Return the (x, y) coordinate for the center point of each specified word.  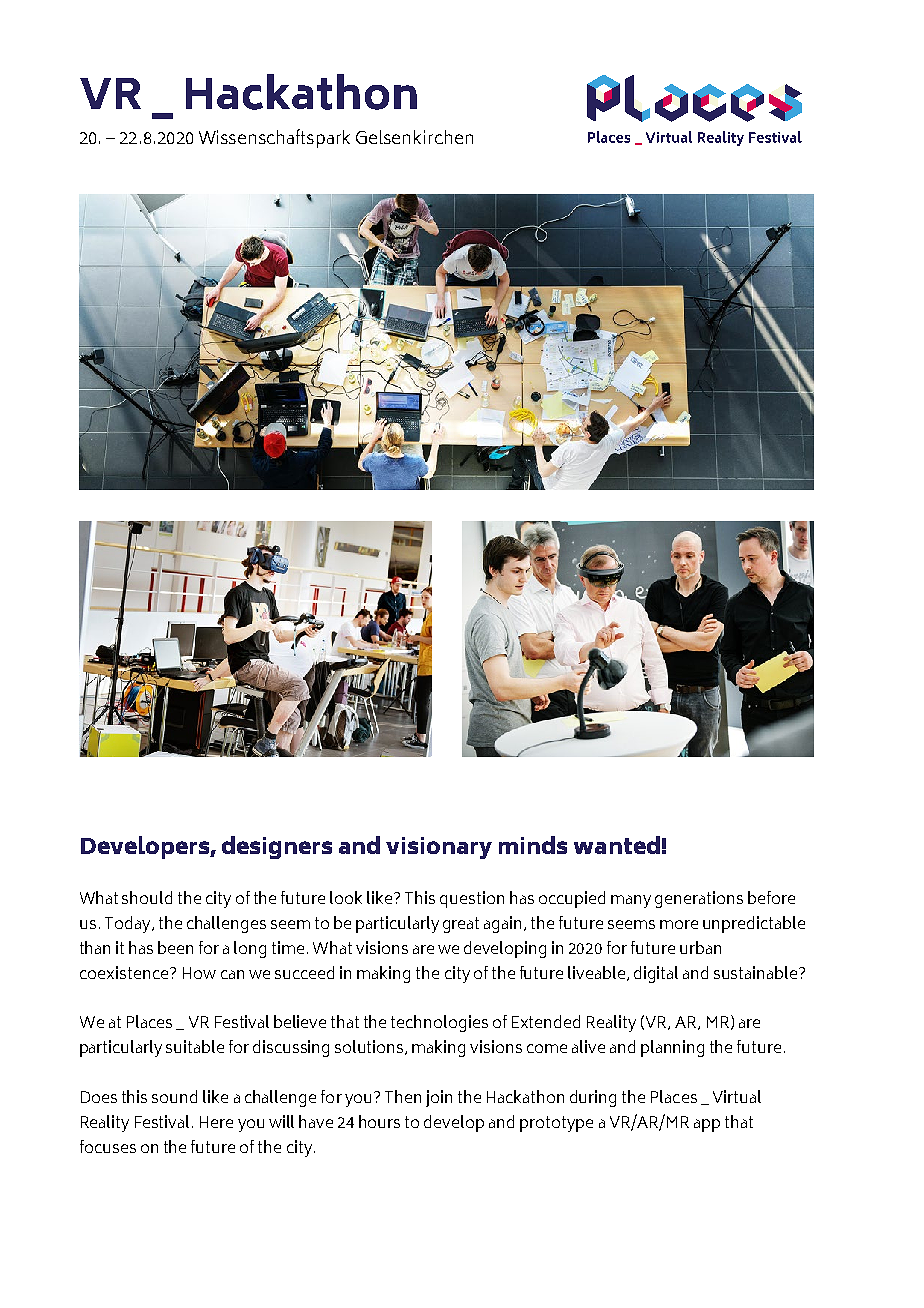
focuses (108, 1146)
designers (277, 847)
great (461, 925)
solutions (370, 1047)
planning (672, 1048)
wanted (617, 845)
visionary (439, 848)
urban (700, 947)
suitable (195, 1046)
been (175, 947)
